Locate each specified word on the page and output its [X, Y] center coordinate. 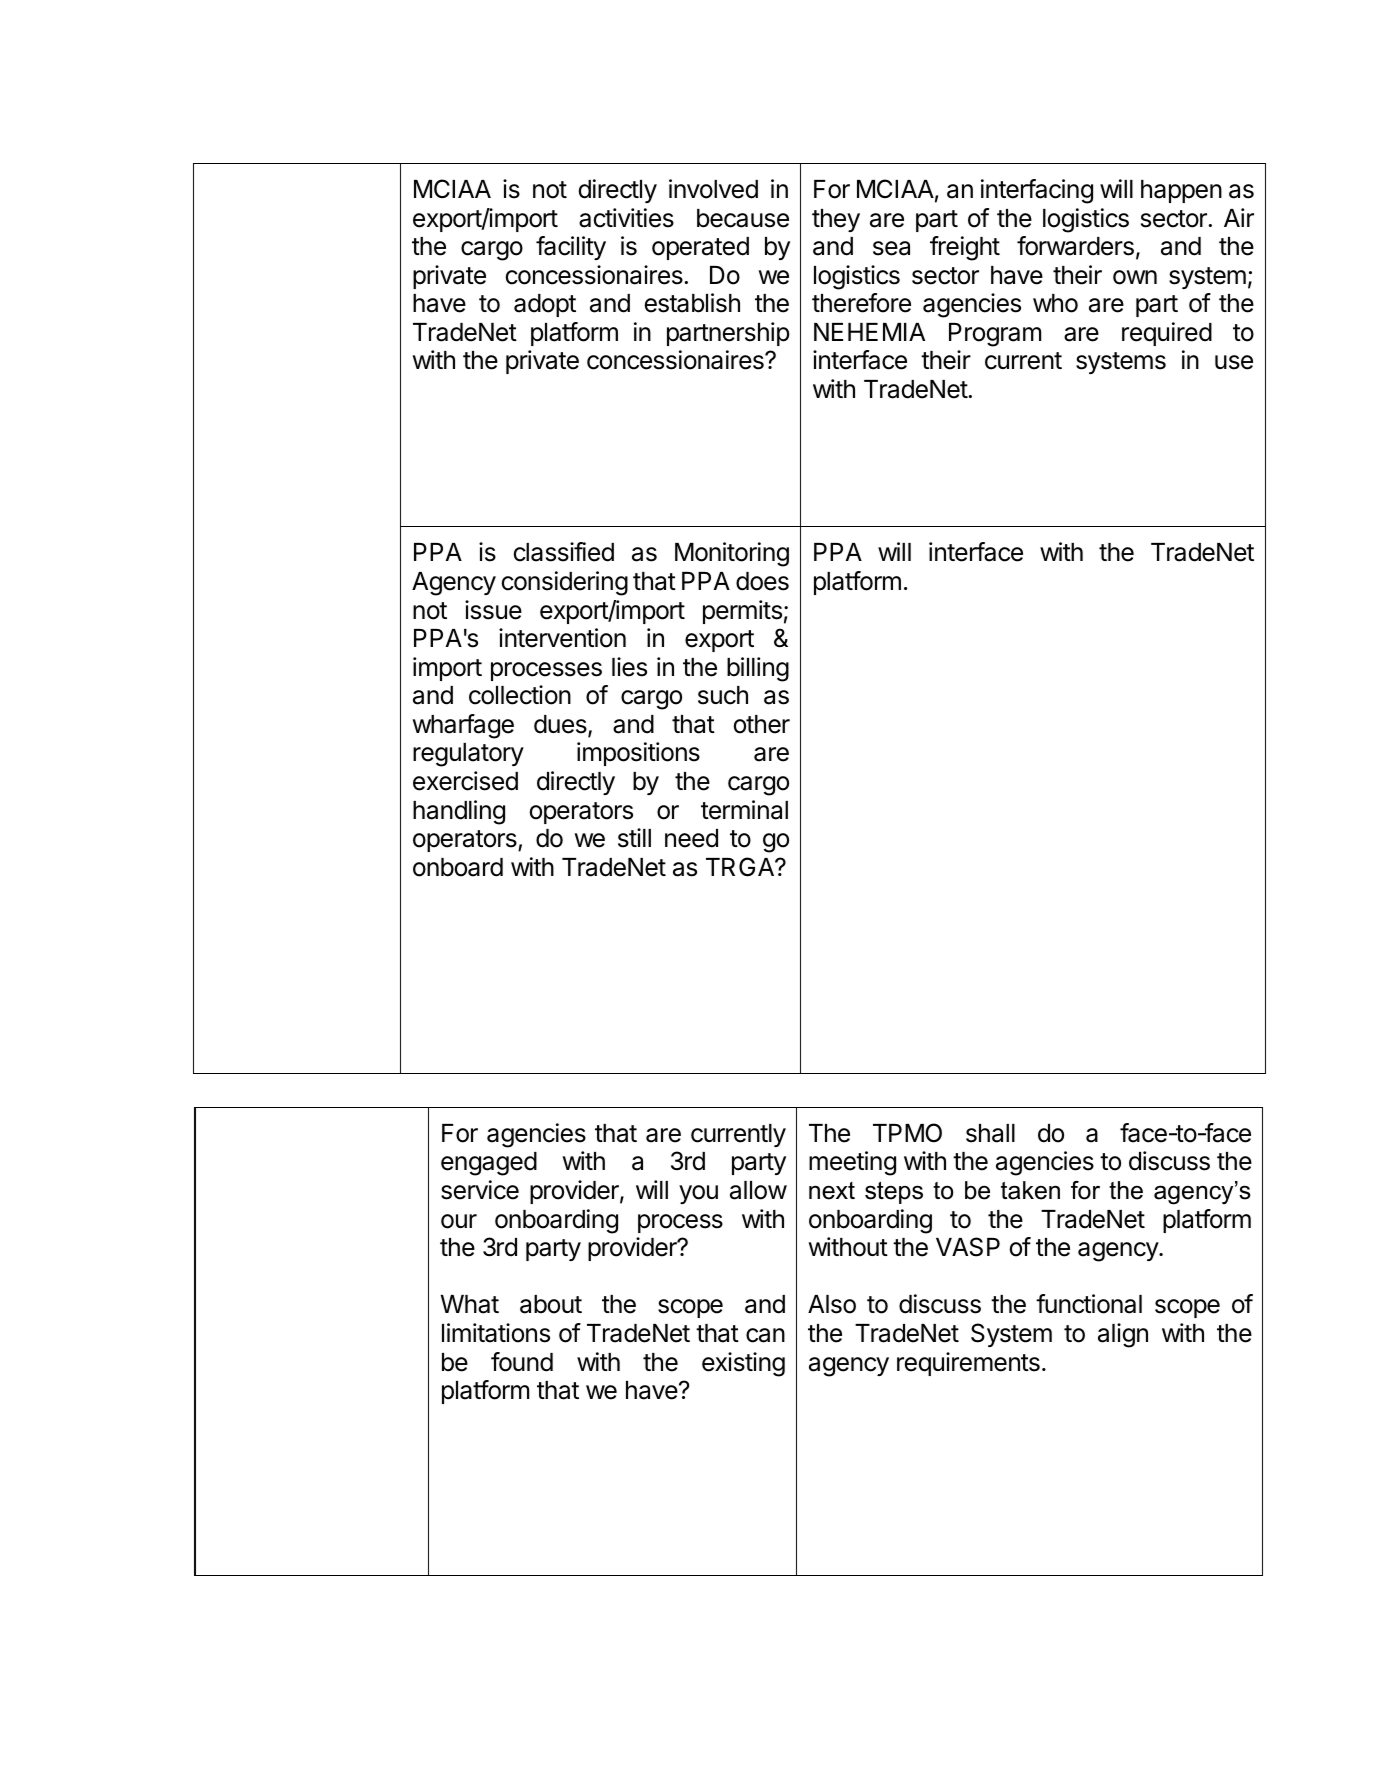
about [551, 1304]
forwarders [1075, 246]
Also [832, 1304]
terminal [744, 810]
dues [561, 725]
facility [571, 248]
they [836, 220]
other [762, 724]
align [1123, 1335]
